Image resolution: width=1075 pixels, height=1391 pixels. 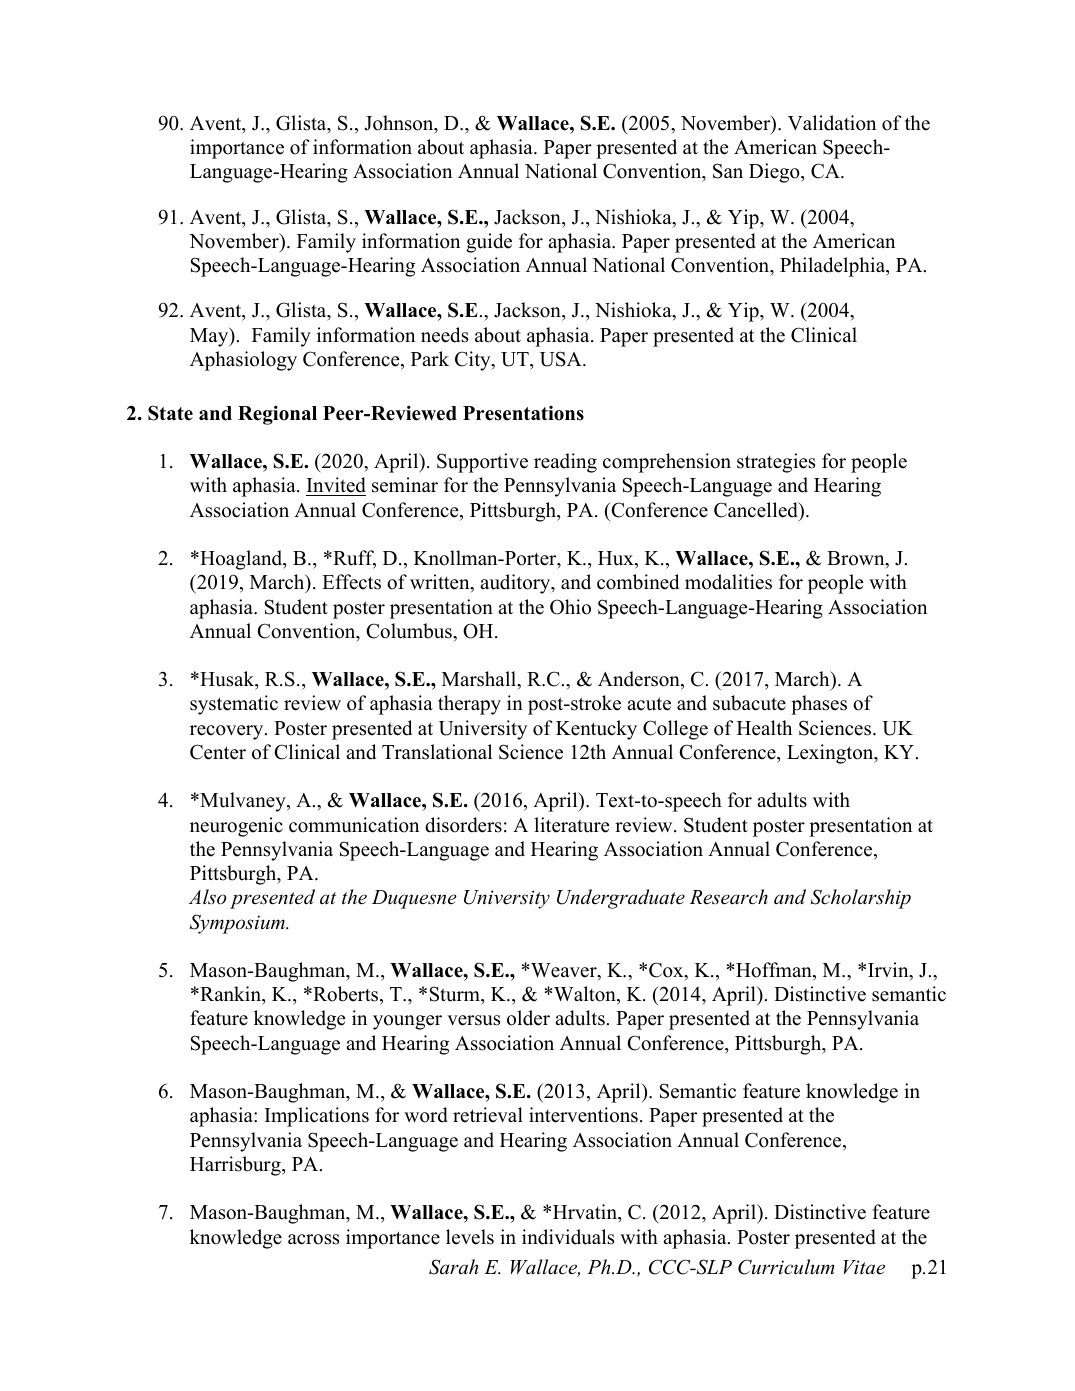 What do you see at coordinates (463, 825) in the screenshot?
I see `disorders` at bounding box center [463, 825].
